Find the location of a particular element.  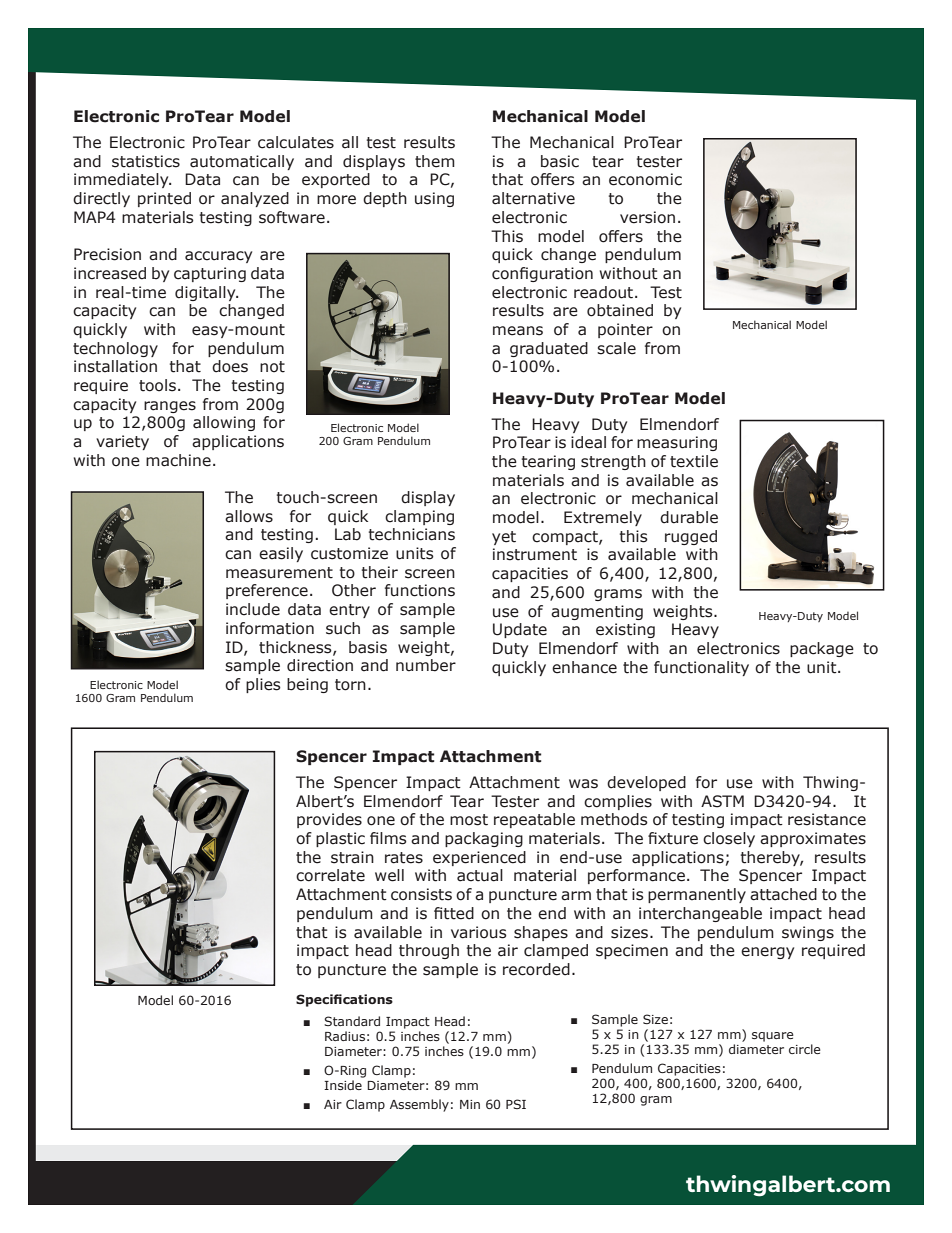

statistics is located at coordinates (146, 161).
